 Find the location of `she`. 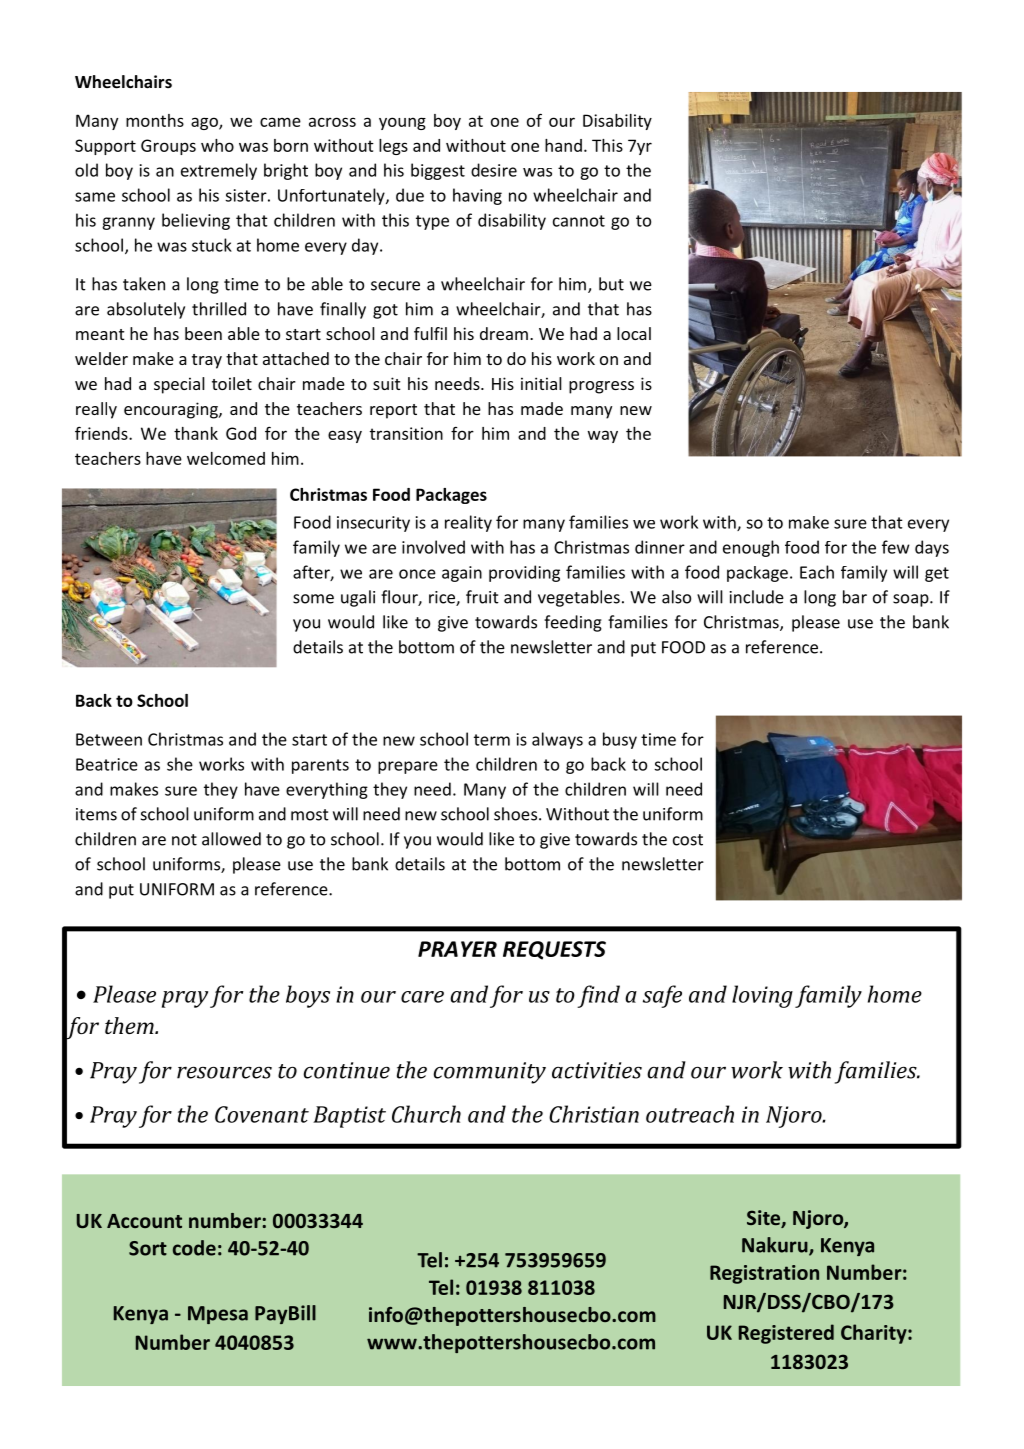

she is located at coordinates (180, 764).
